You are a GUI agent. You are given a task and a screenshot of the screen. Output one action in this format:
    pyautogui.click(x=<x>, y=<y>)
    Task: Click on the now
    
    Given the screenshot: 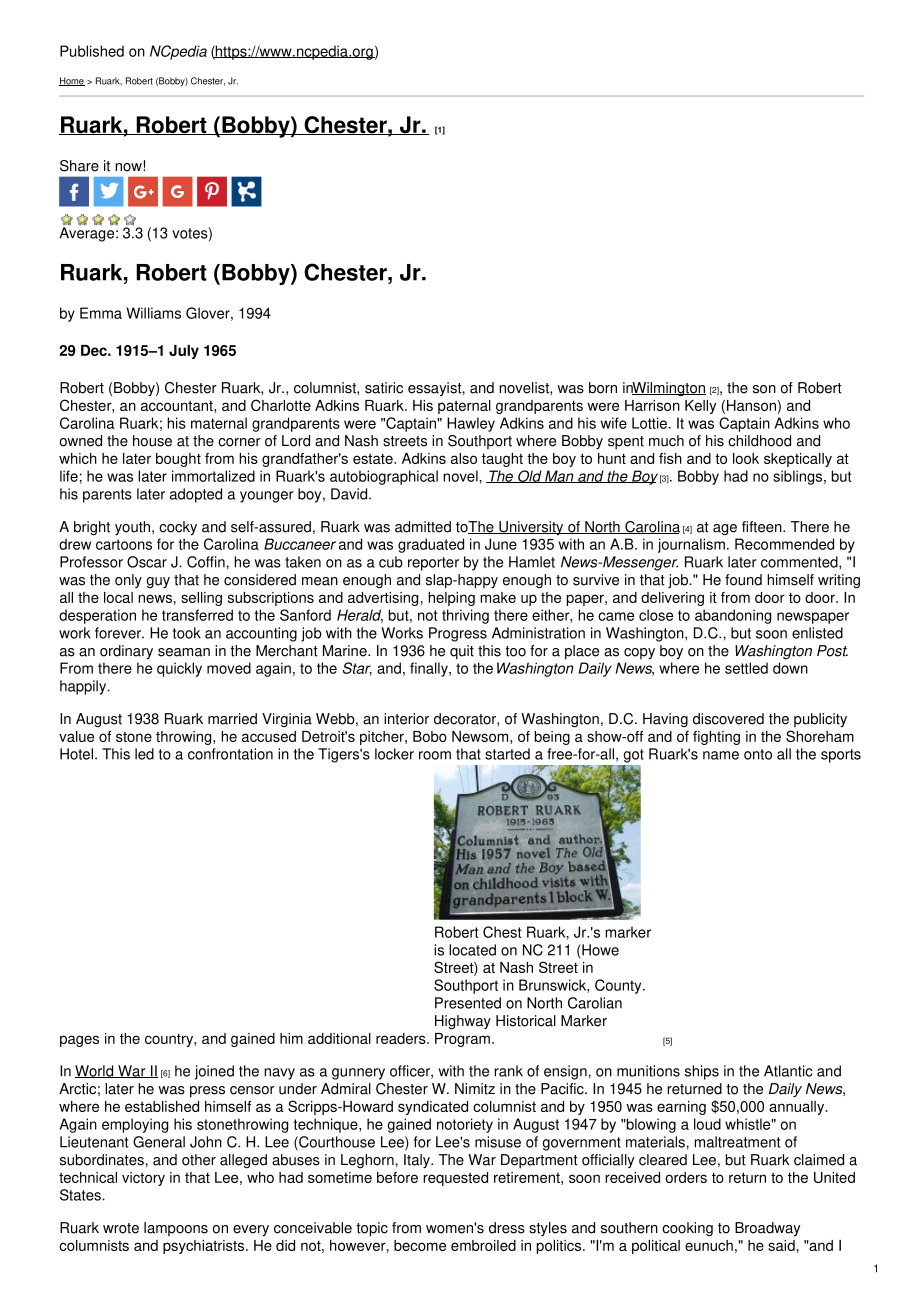 What is the action you would take?
    pyautogui.click(x=128, y=167)
